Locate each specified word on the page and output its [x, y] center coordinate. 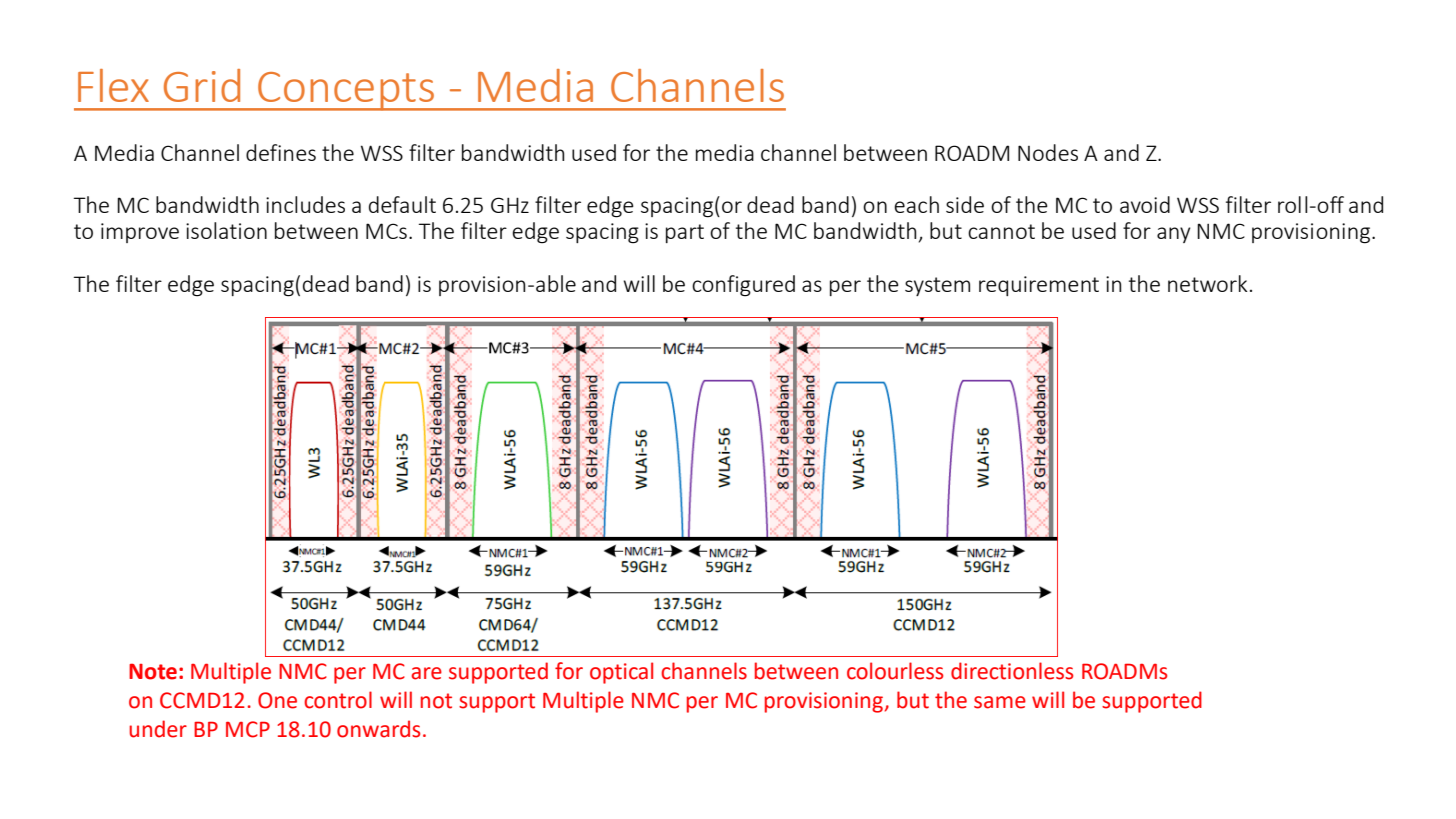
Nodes [1048, 152]
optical [621, 673]
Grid [202, 85]
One [277, 700]
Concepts [346, 91]
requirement [1039, 286]
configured [743, 286]
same [1000, 702]
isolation [226, 230]
